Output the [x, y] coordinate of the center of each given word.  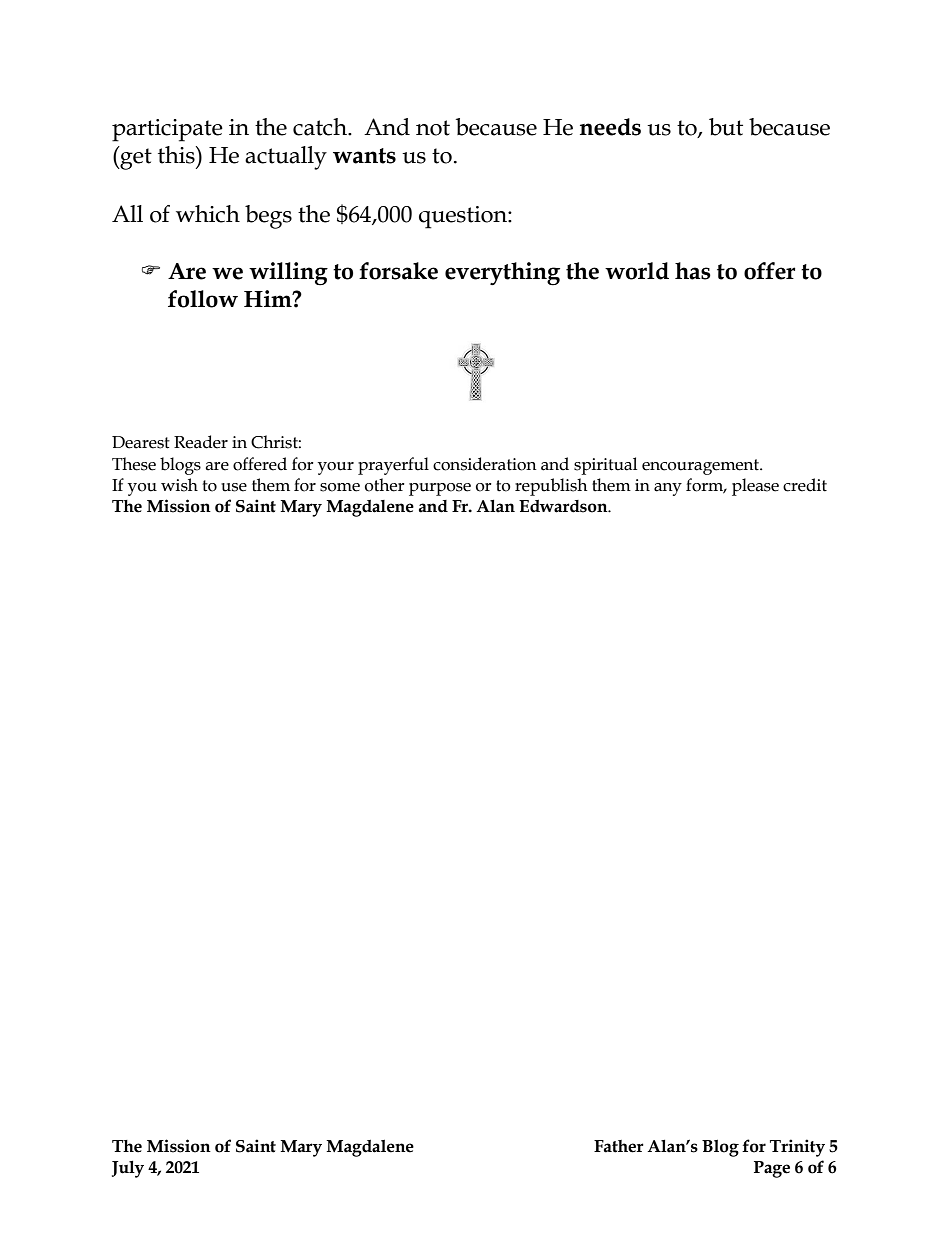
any [668, 489]
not [433, 128]
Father [619, 1146]
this [177, 155]
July [128, 1169]
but [726, 127]
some [340, 487]
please [755, 487]
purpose [440, 489]
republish [551, 487]
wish [179, 485]
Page [772, 1169]
